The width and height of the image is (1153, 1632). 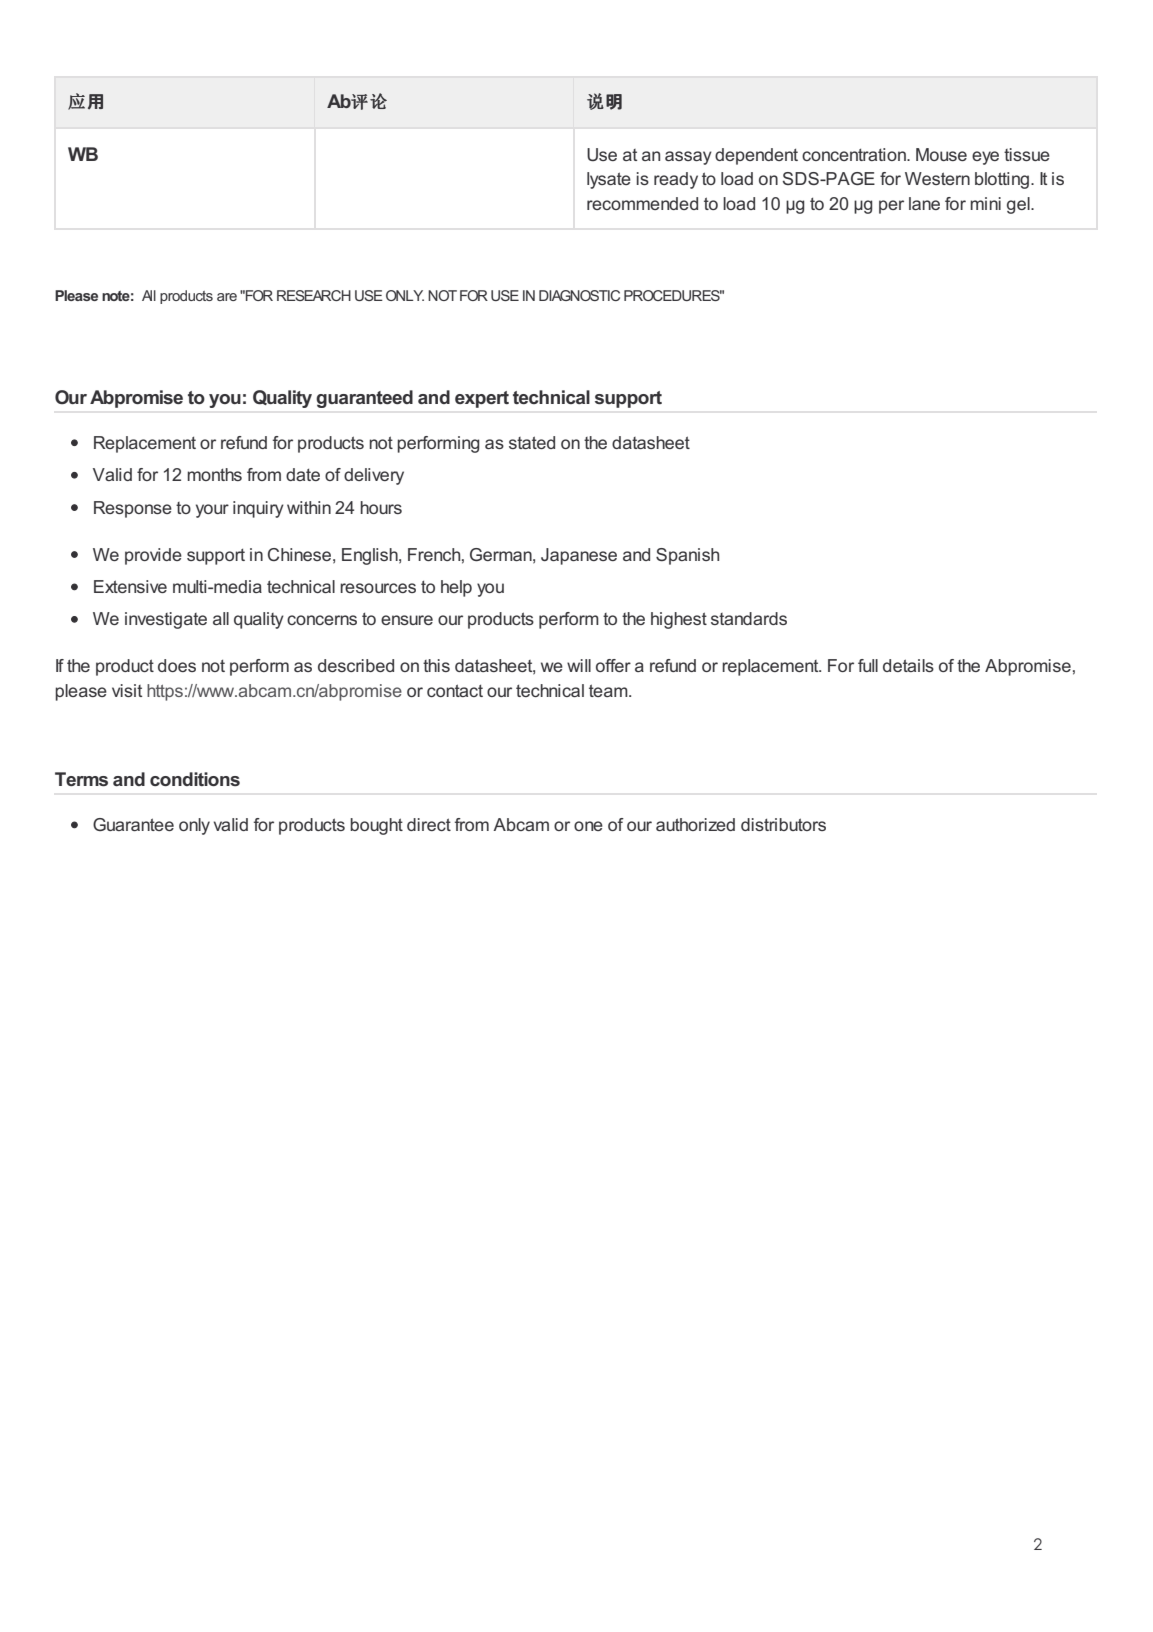 What do you see at coordinates (642, 203) in the image?
I see `recommended` at bounding box center [642, 203].
